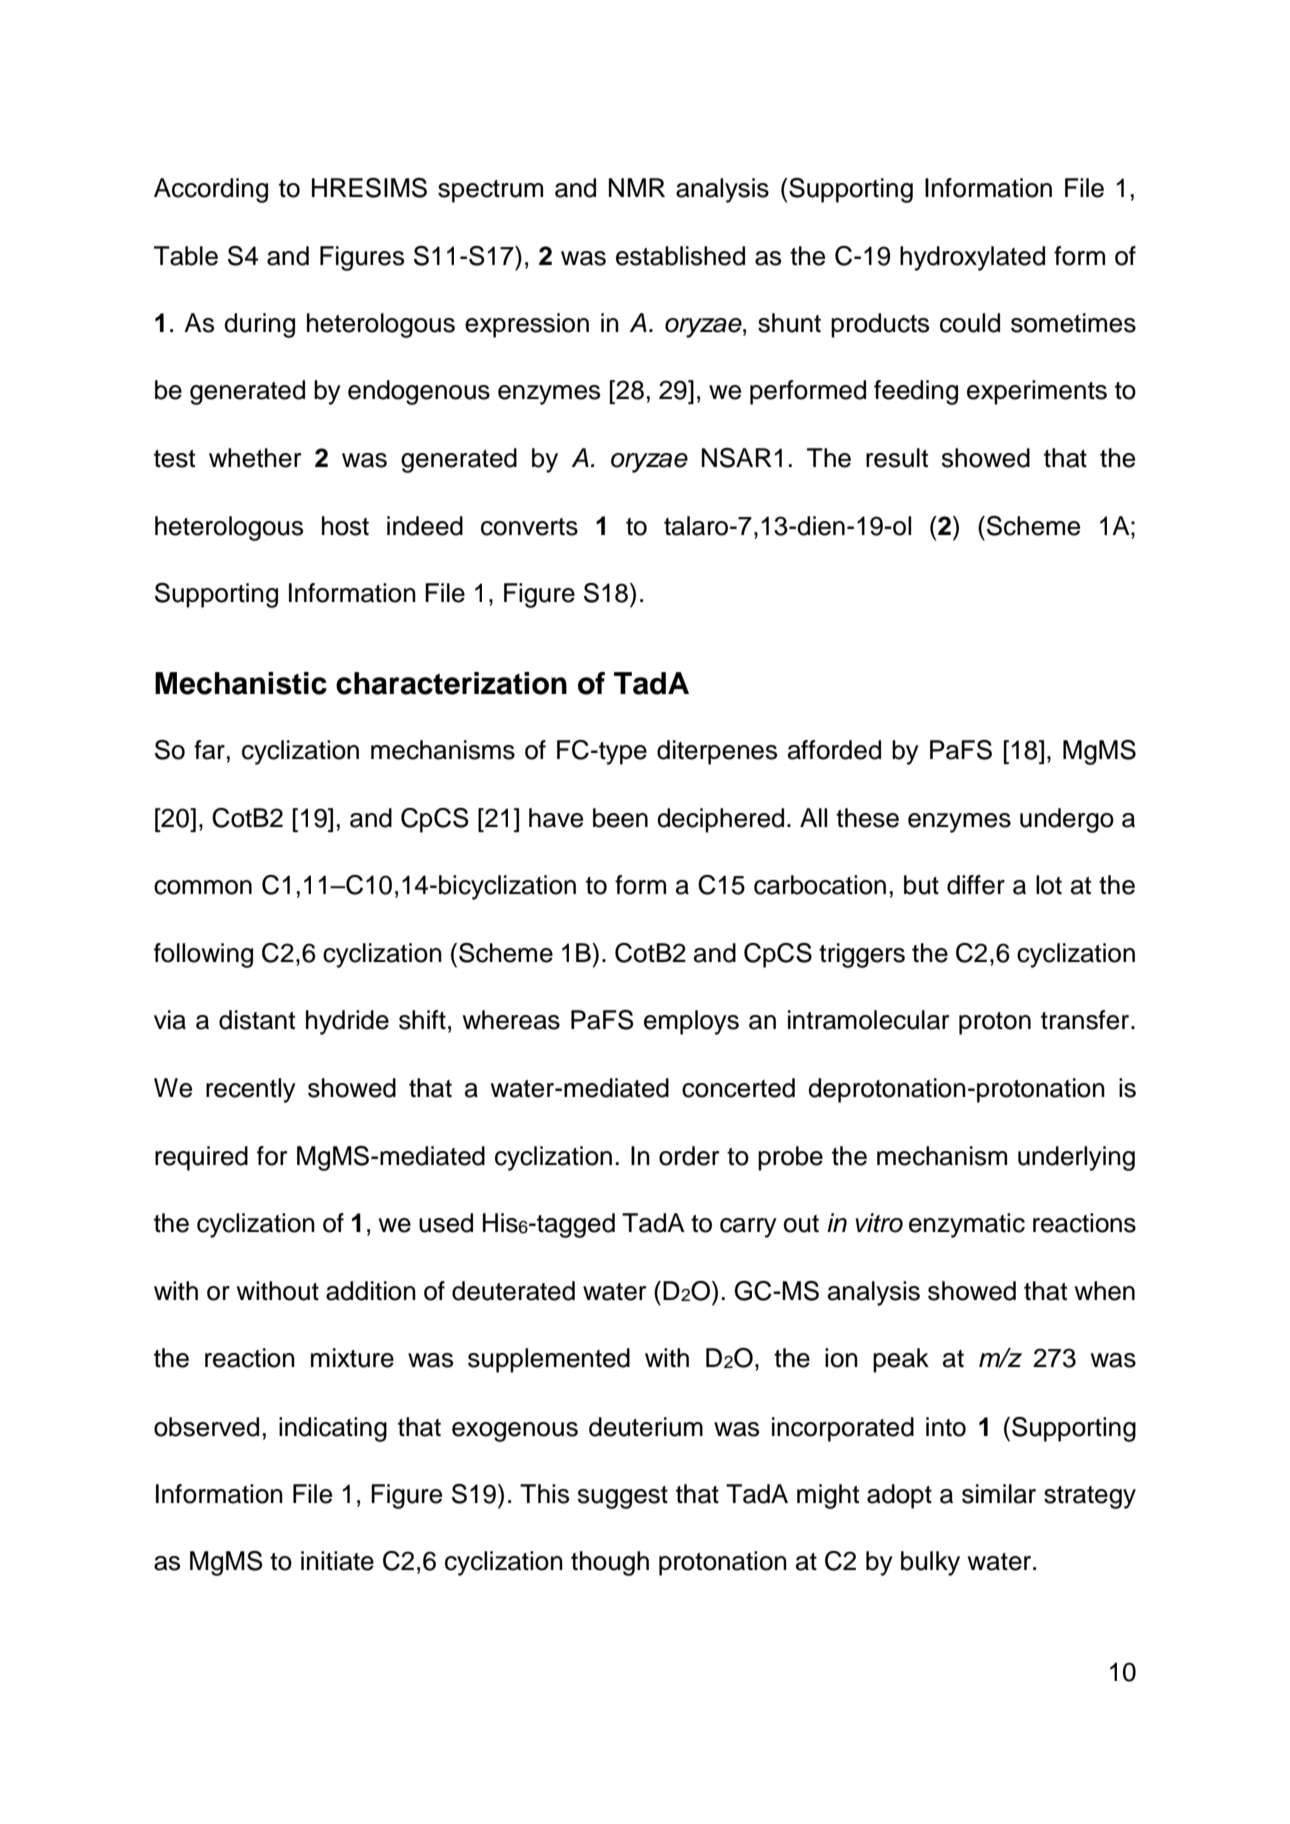  Describe the element at coordinates (999, 1494) in the document. I see `similar` at that location.
